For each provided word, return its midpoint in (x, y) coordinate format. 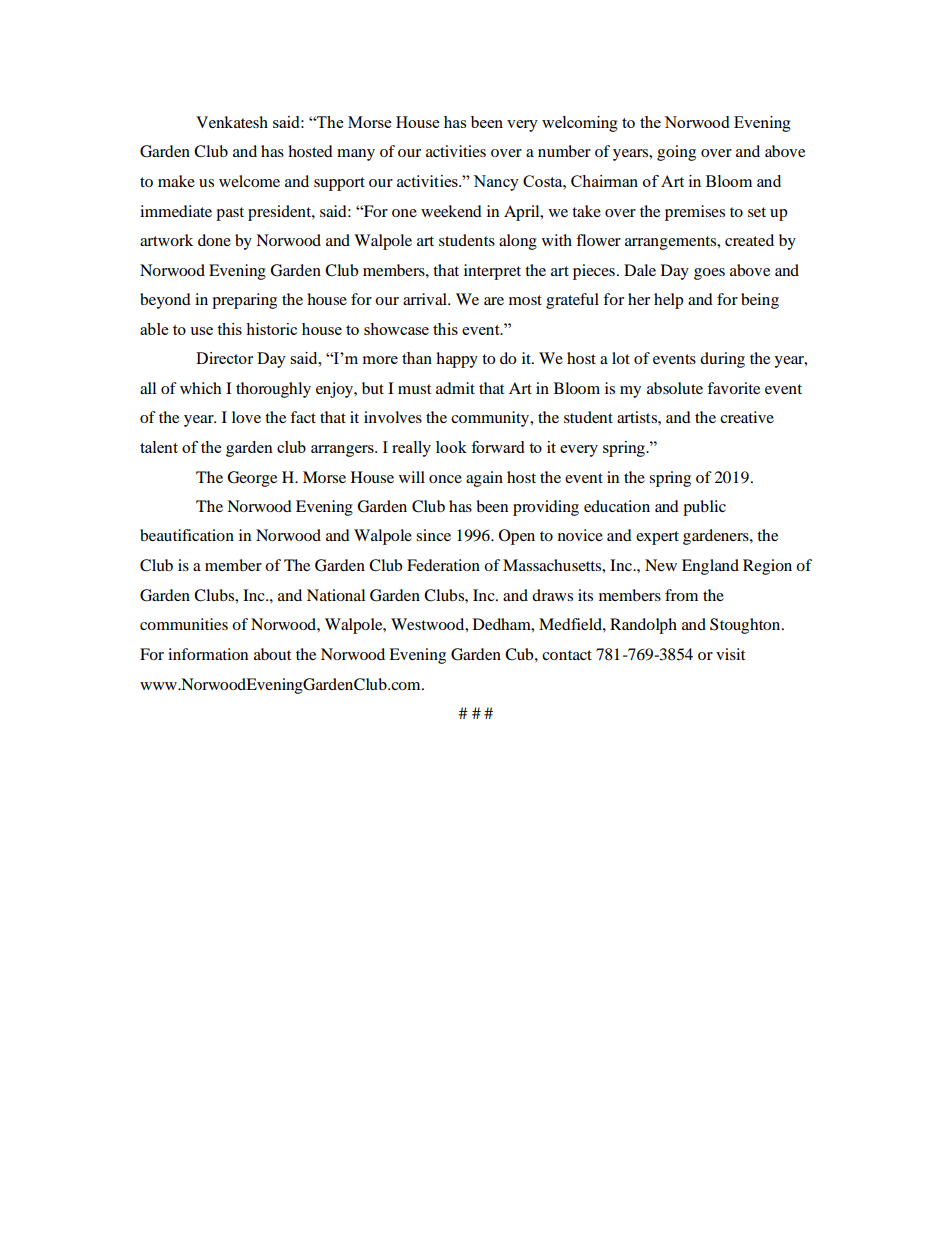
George (252, 479)
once (445, 479)
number (564, 151)
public (704, 508)
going (676, 153)
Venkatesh (232, 122)
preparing (244, 301)
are (494, 301)
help (669, 301)
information (208, 654)
